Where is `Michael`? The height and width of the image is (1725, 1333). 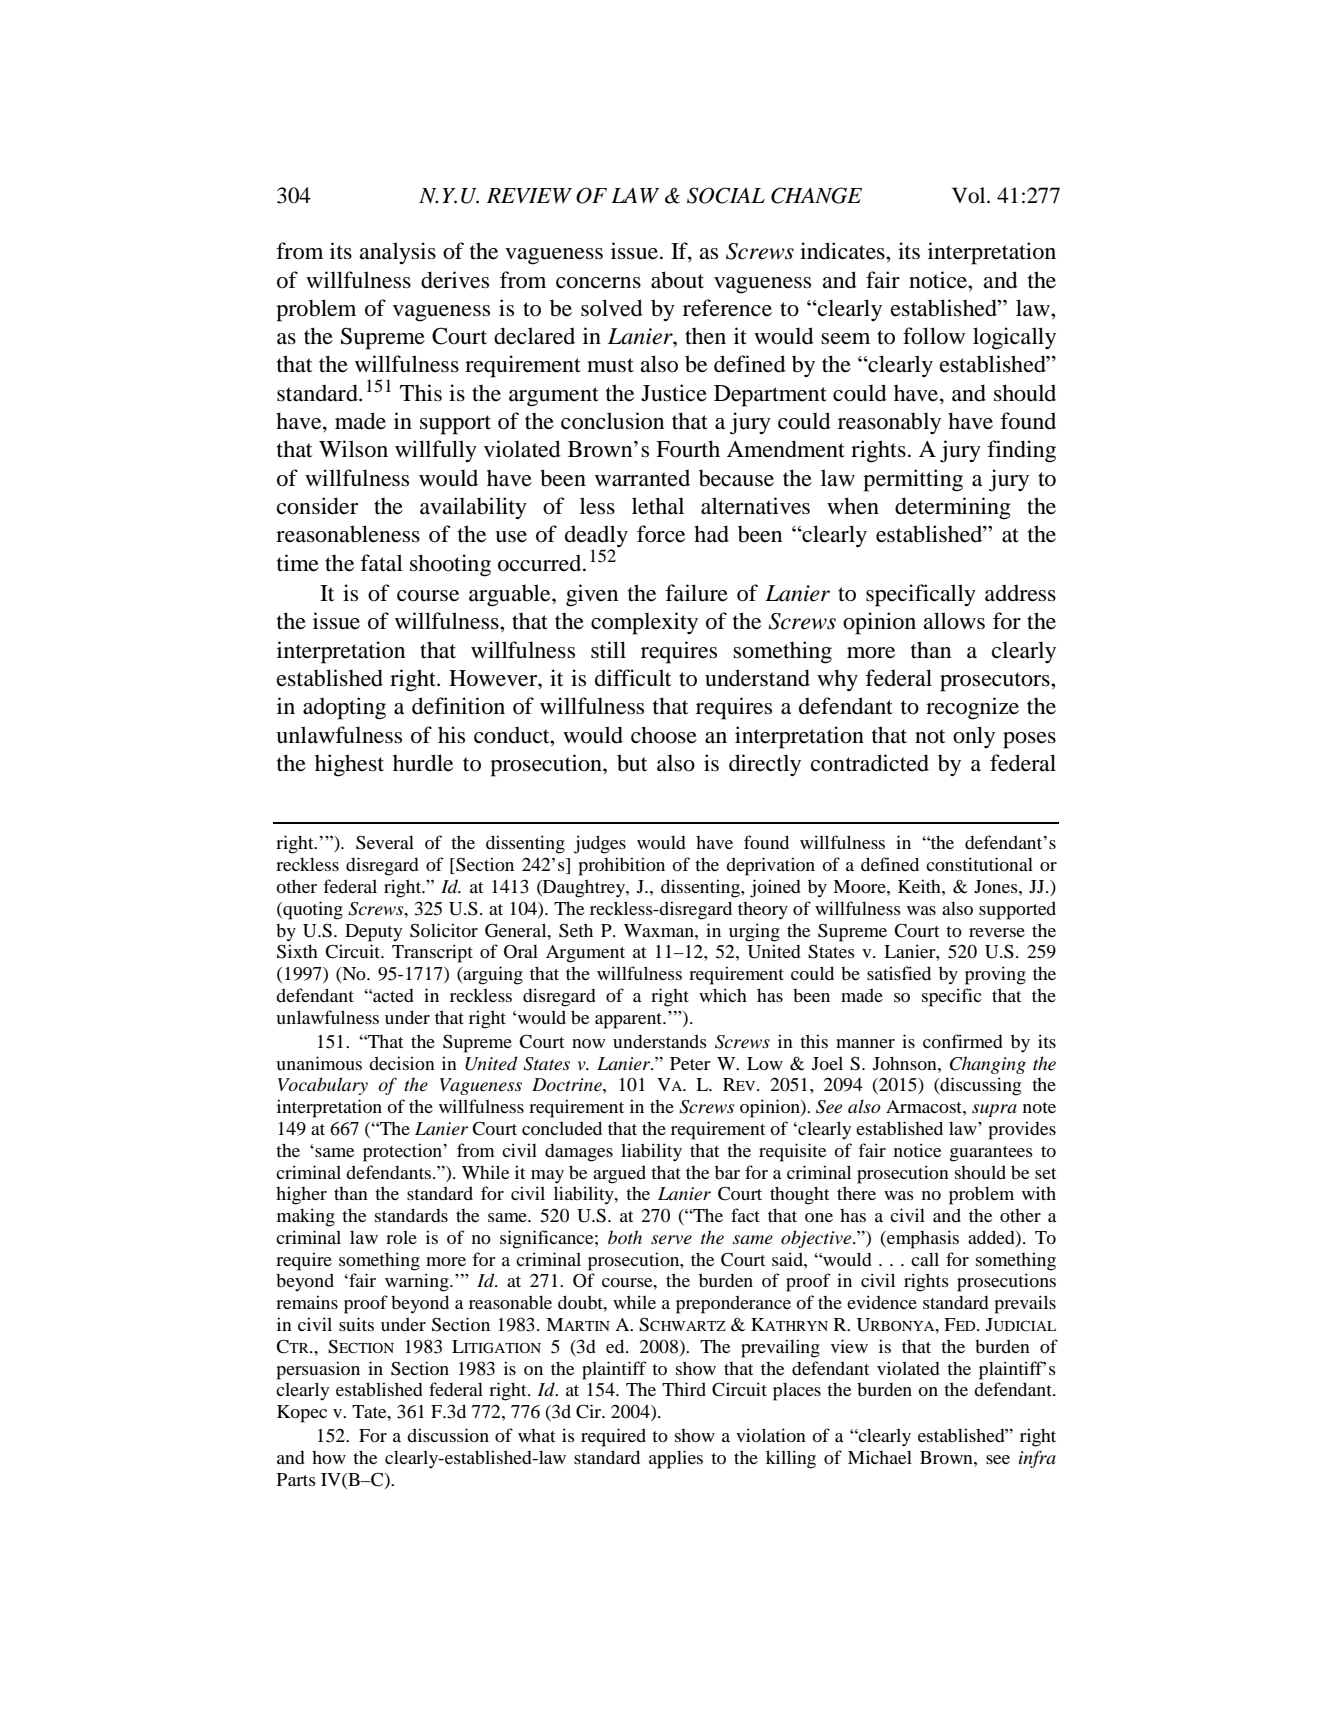
Michael is located at coordinates (880, 1457).
